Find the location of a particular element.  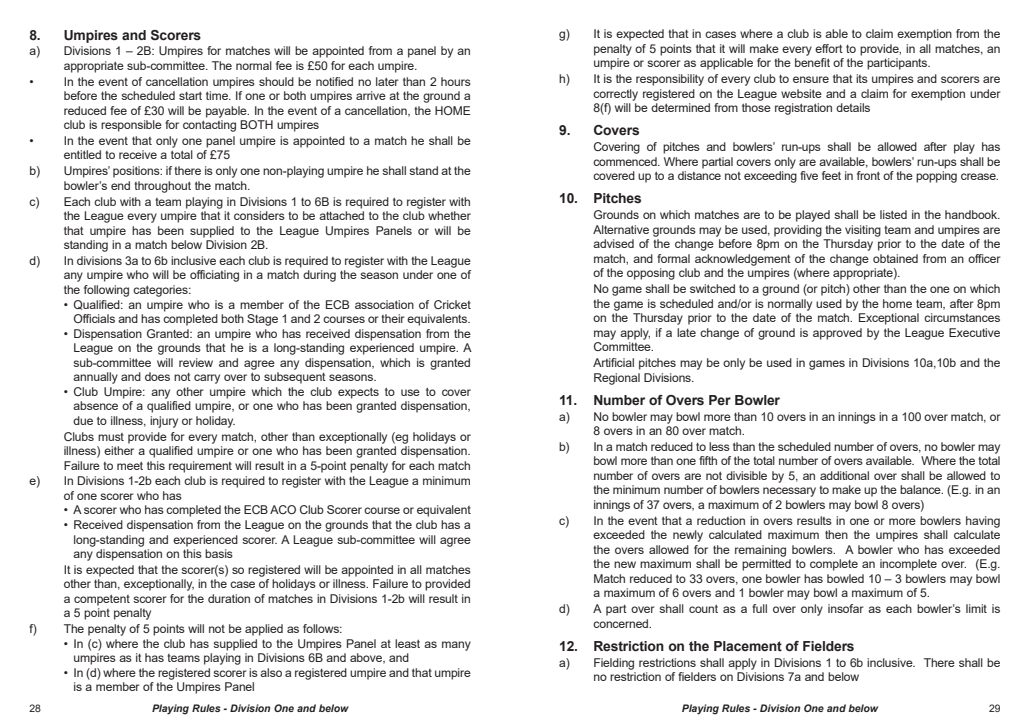

also is located at coordinates (271, 672).
